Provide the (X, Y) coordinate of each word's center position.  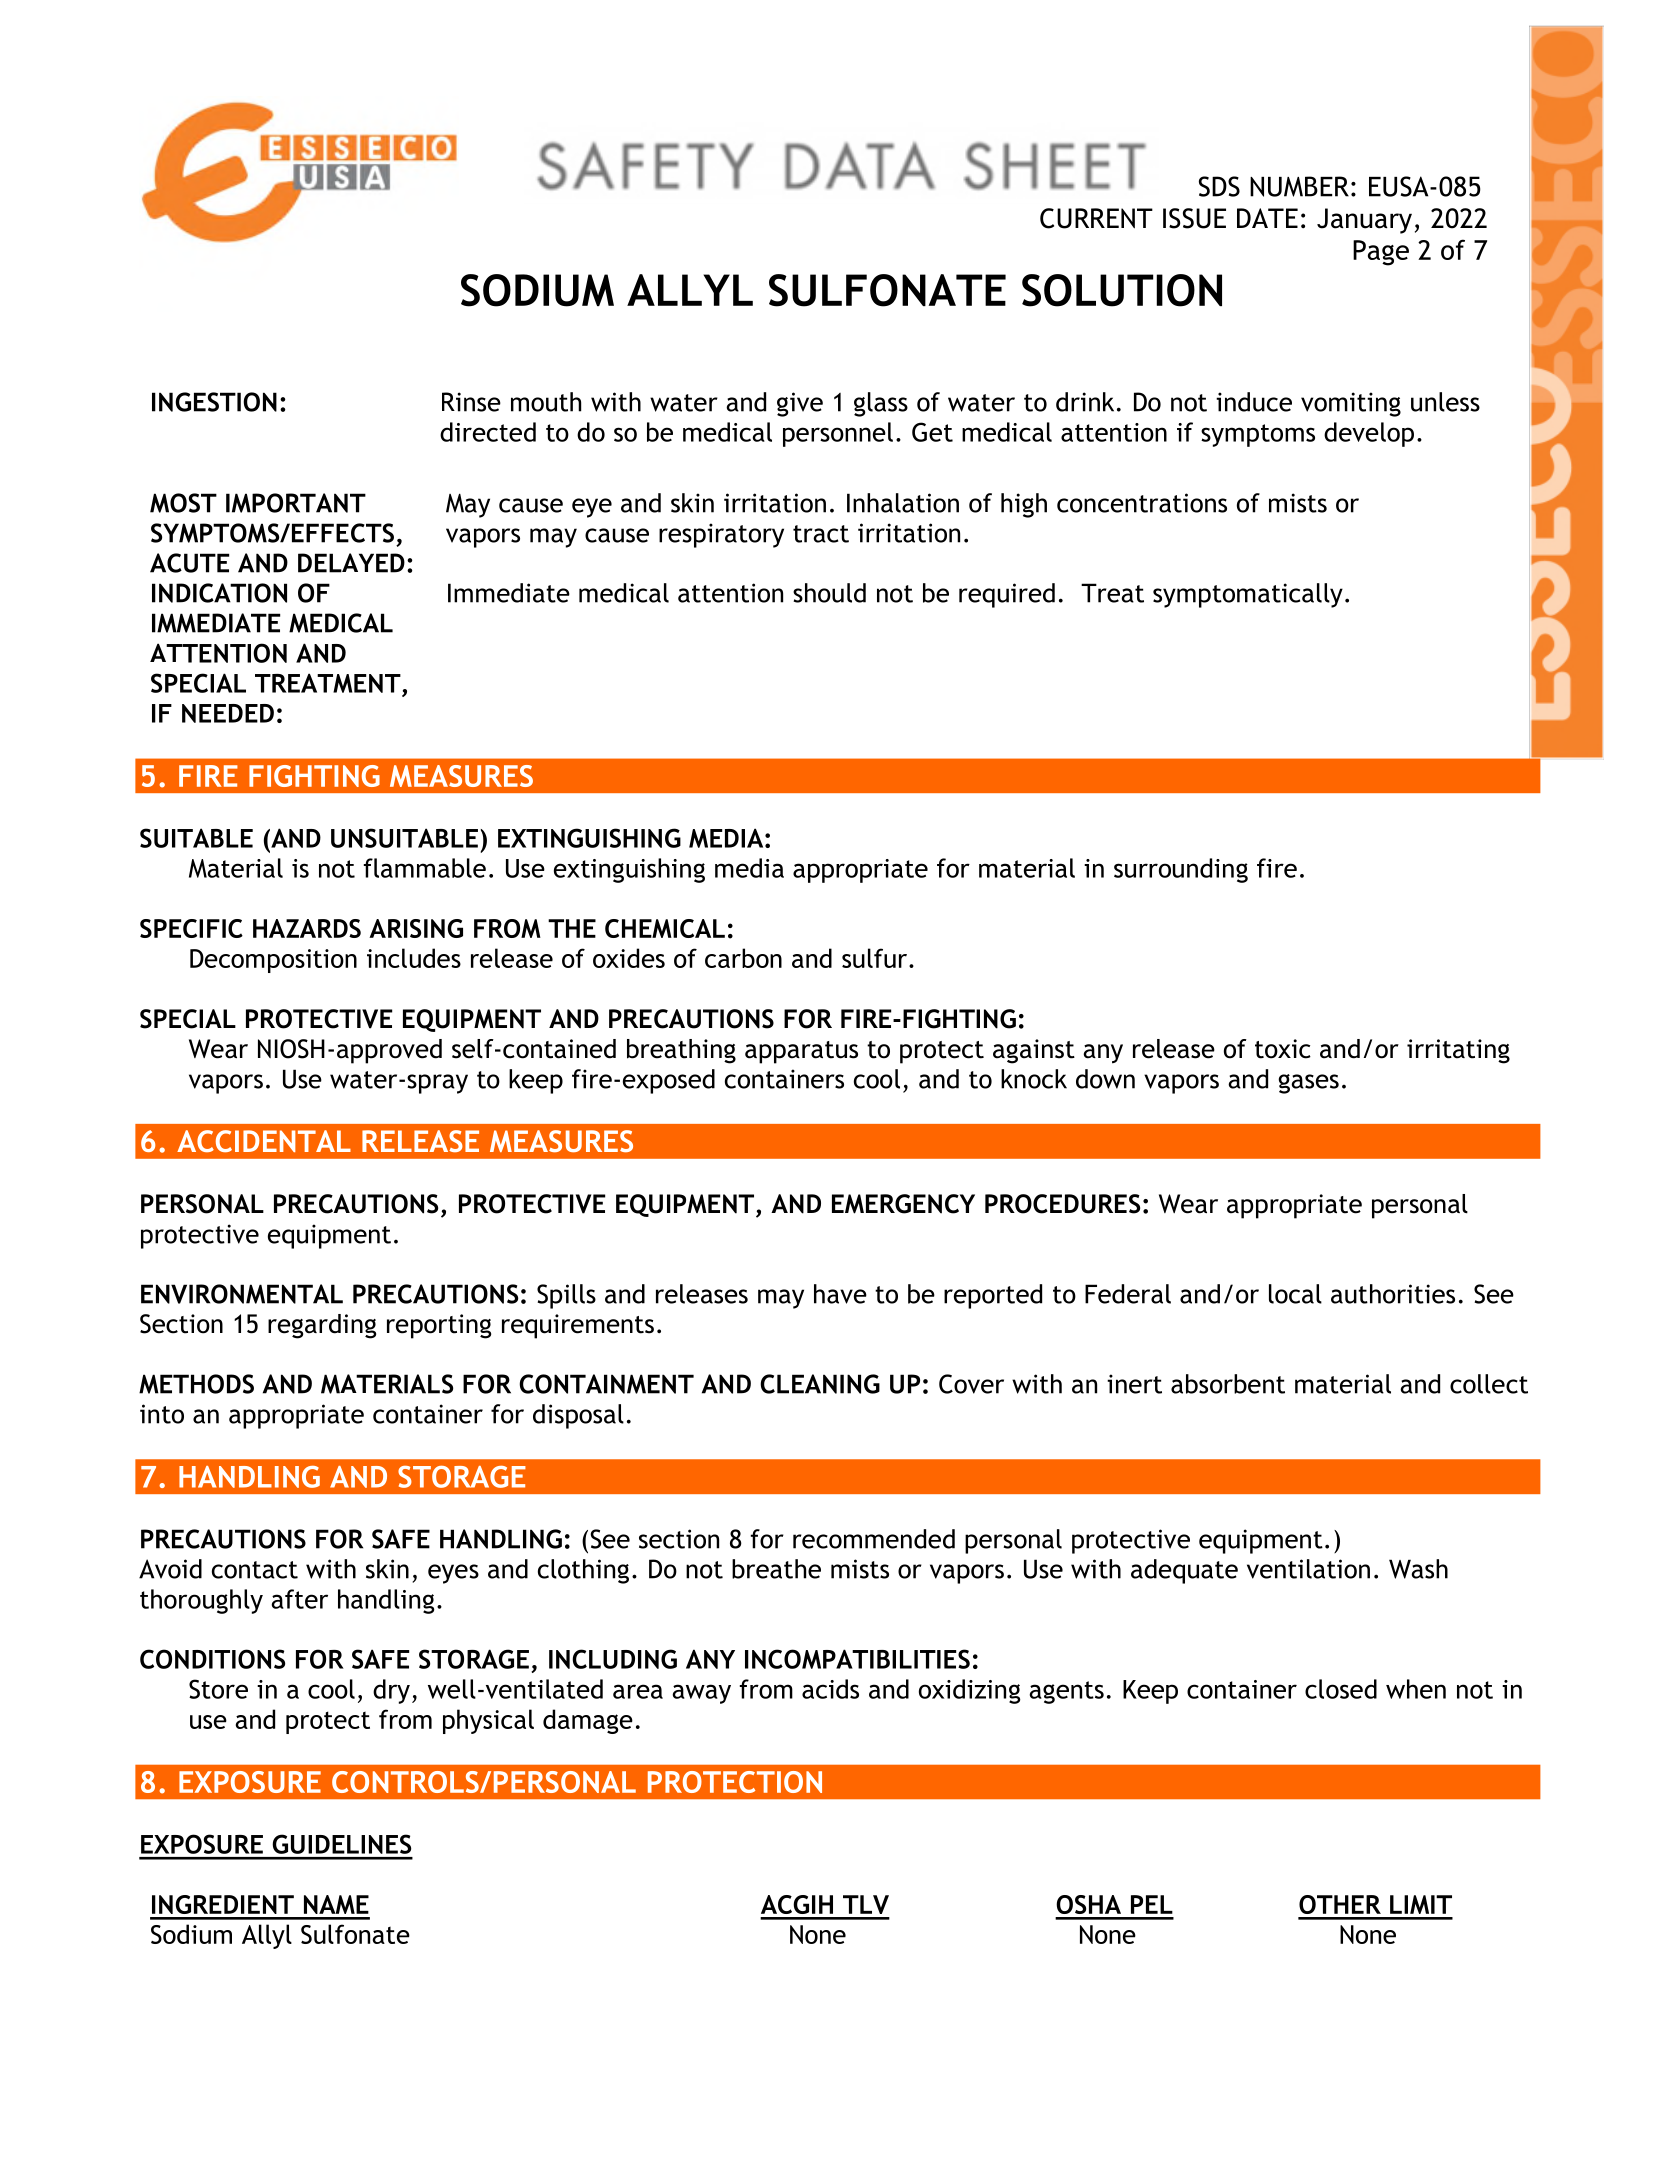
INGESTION (214, 402)
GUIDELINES (341, 1844)
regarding (322, 1326)
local (1295, 1294)
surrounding (1181, 870)
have (840, 1294)
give (800, 404)
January (1364, 221)
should (829, 593)
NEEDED (228, 713)
